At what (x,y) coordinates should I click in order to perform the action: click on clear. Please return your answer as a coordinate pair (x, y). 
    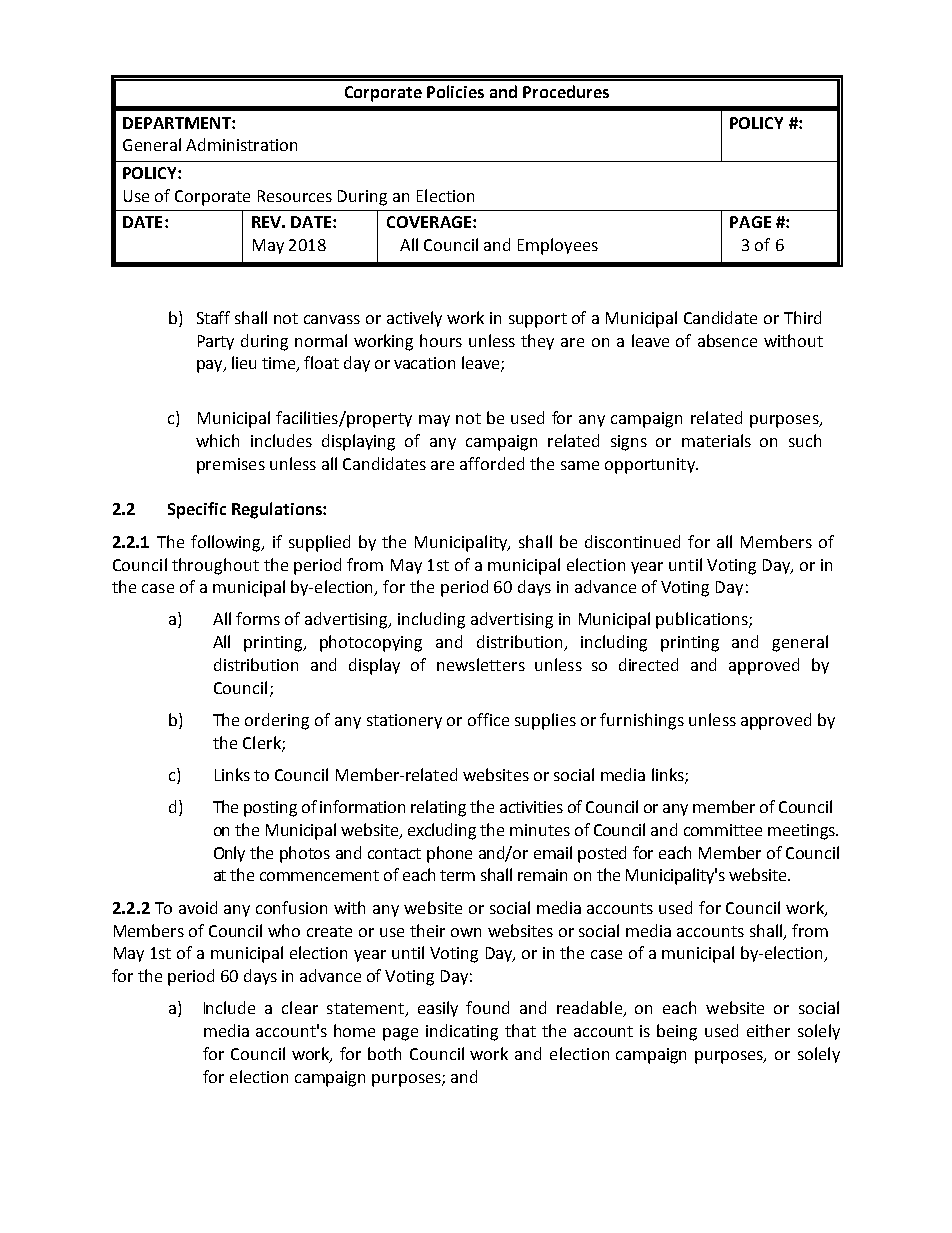
    Looking at the image, I should click on (300, 1007).
